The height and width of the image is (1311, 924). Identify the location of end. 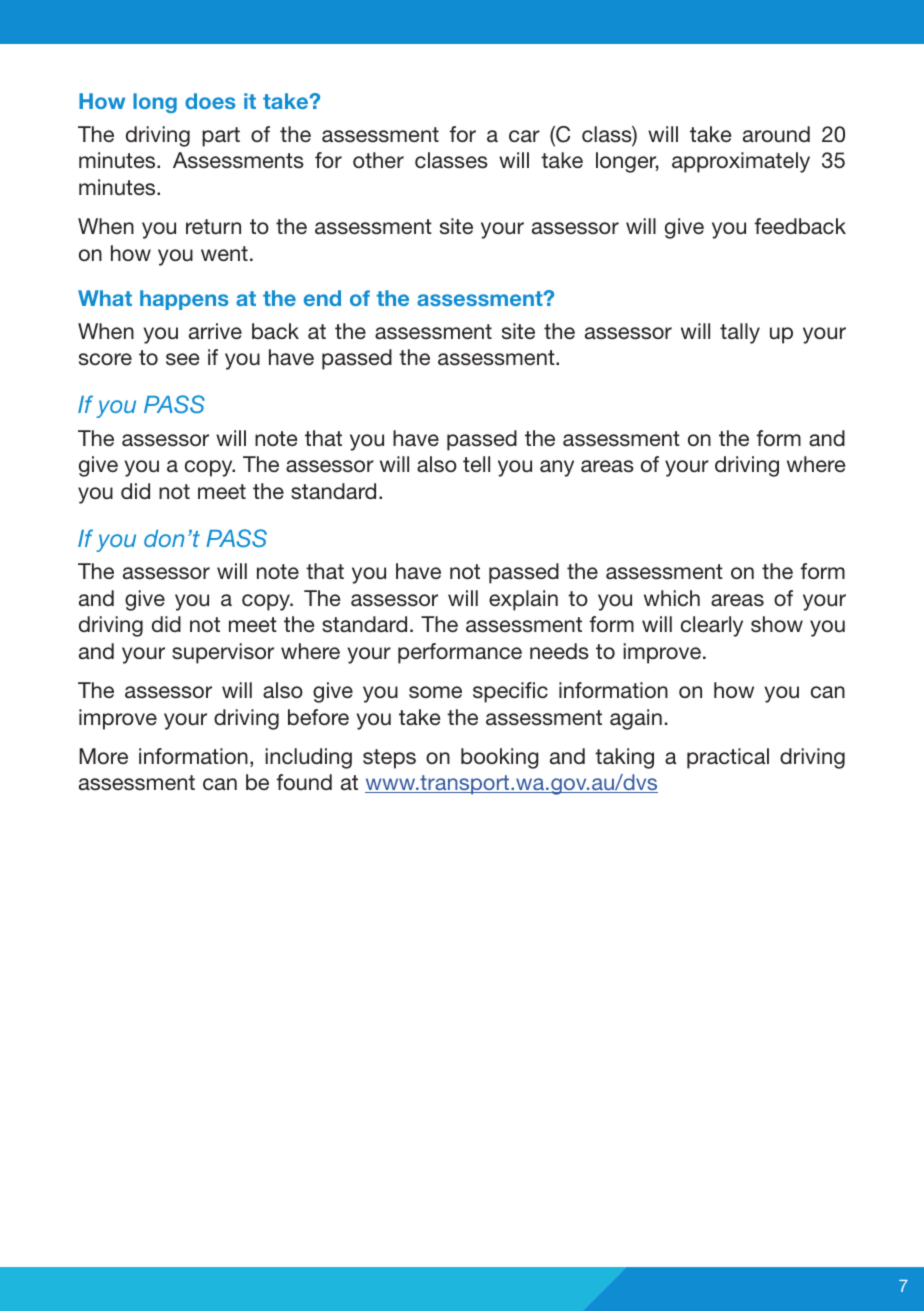
(322, 298).
